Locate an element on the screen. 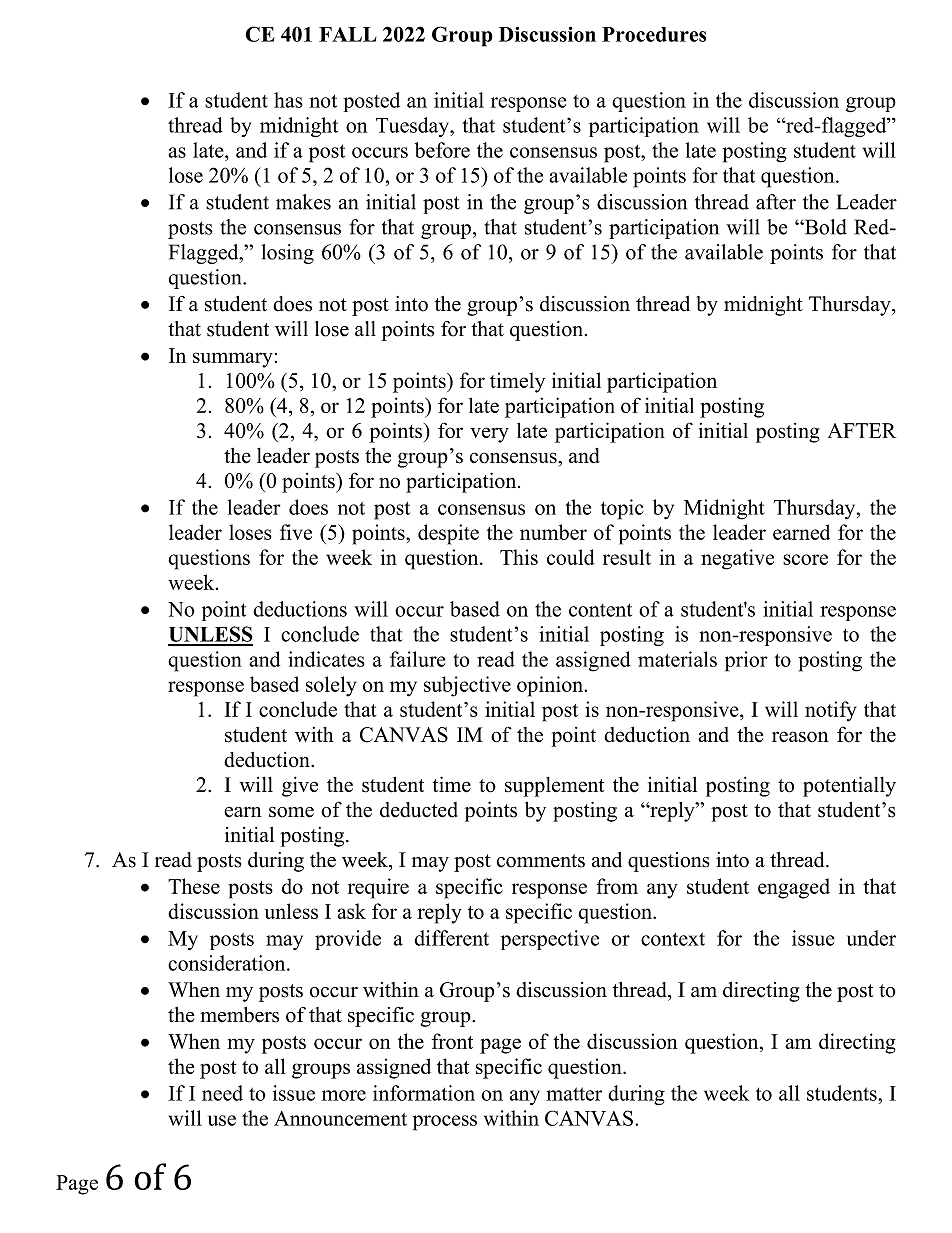 The image size is (952, 1233). before is located at coordinates (442, 150).
